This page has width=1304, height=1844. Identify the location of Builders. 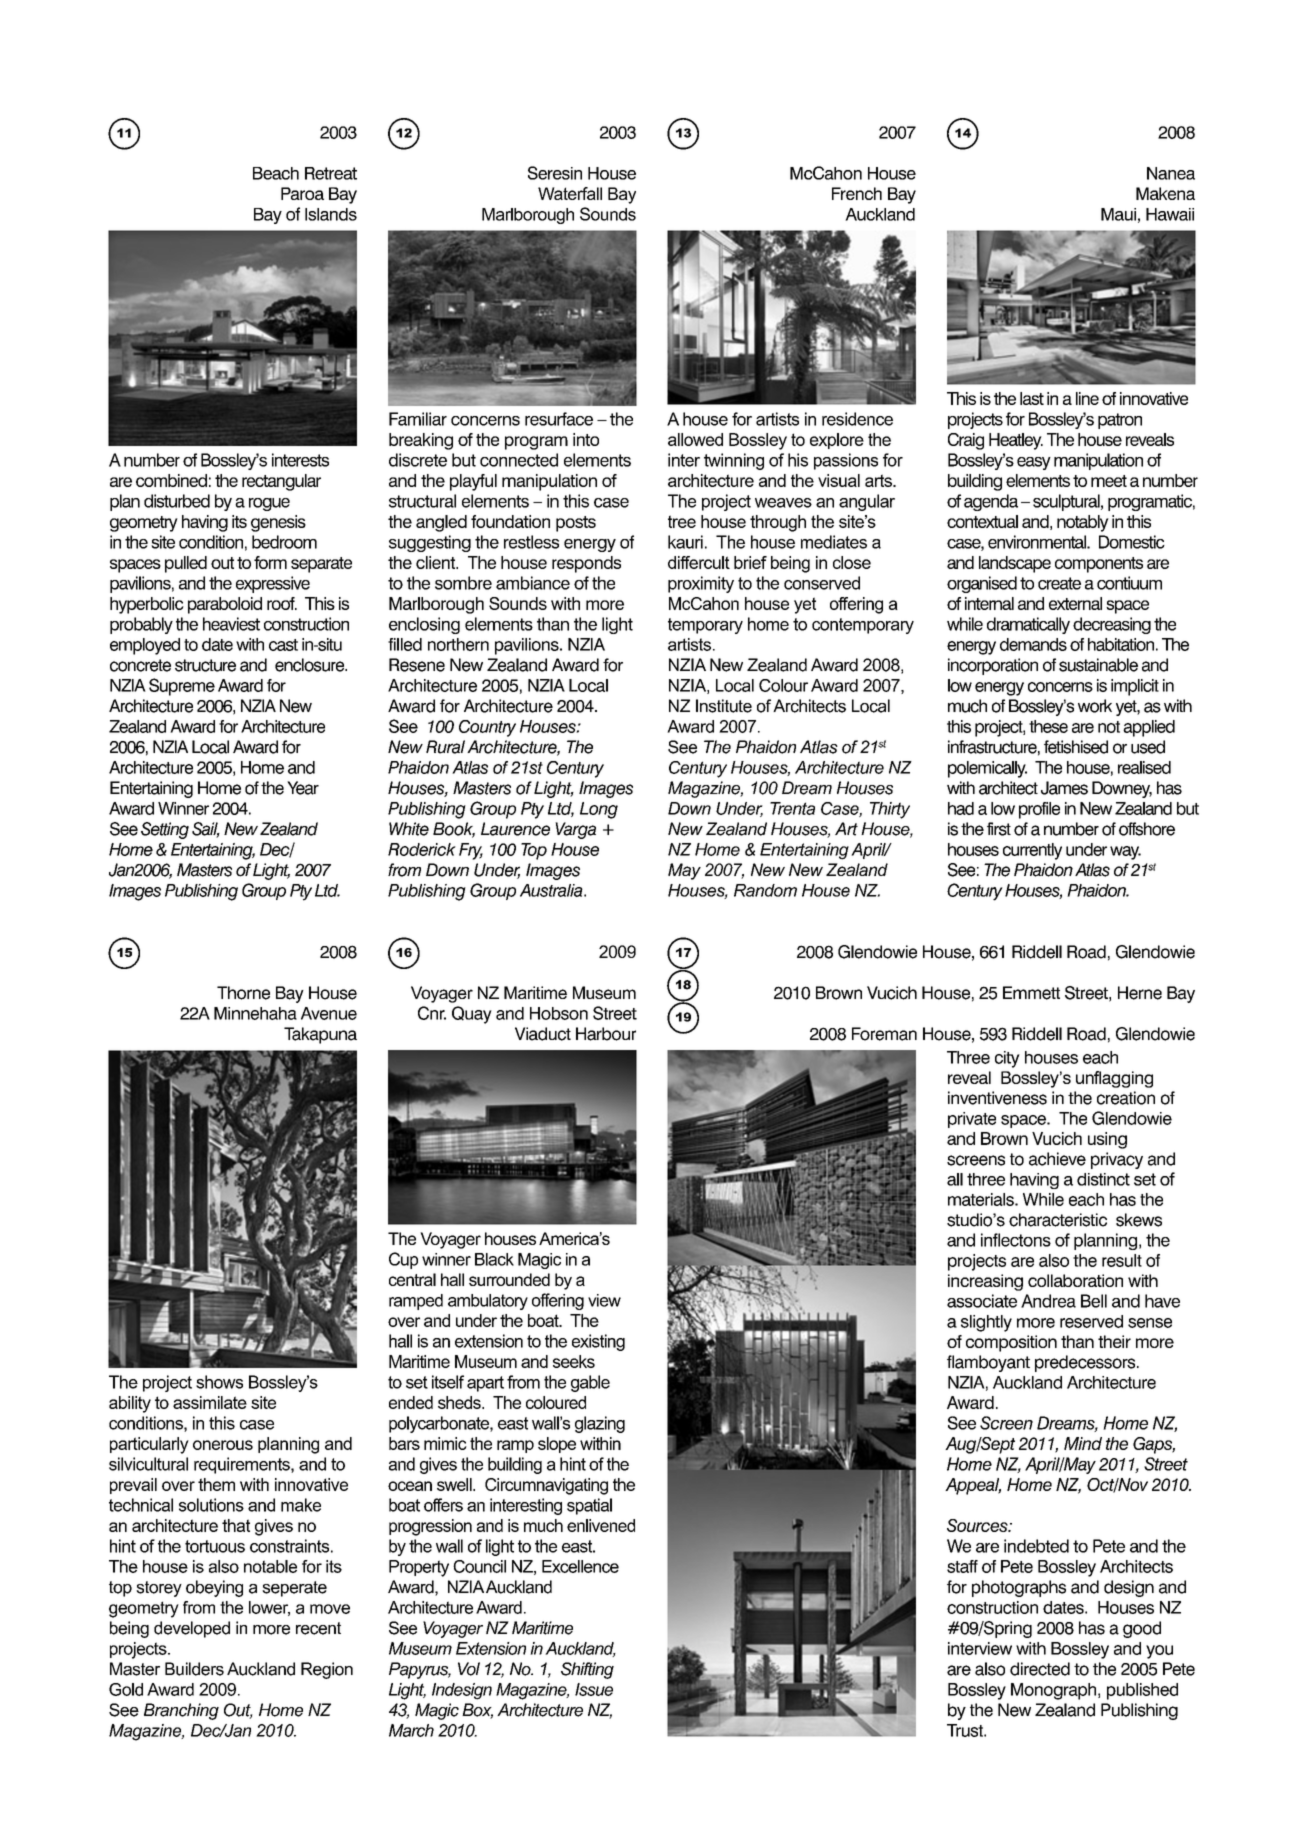
(194, 1669).
